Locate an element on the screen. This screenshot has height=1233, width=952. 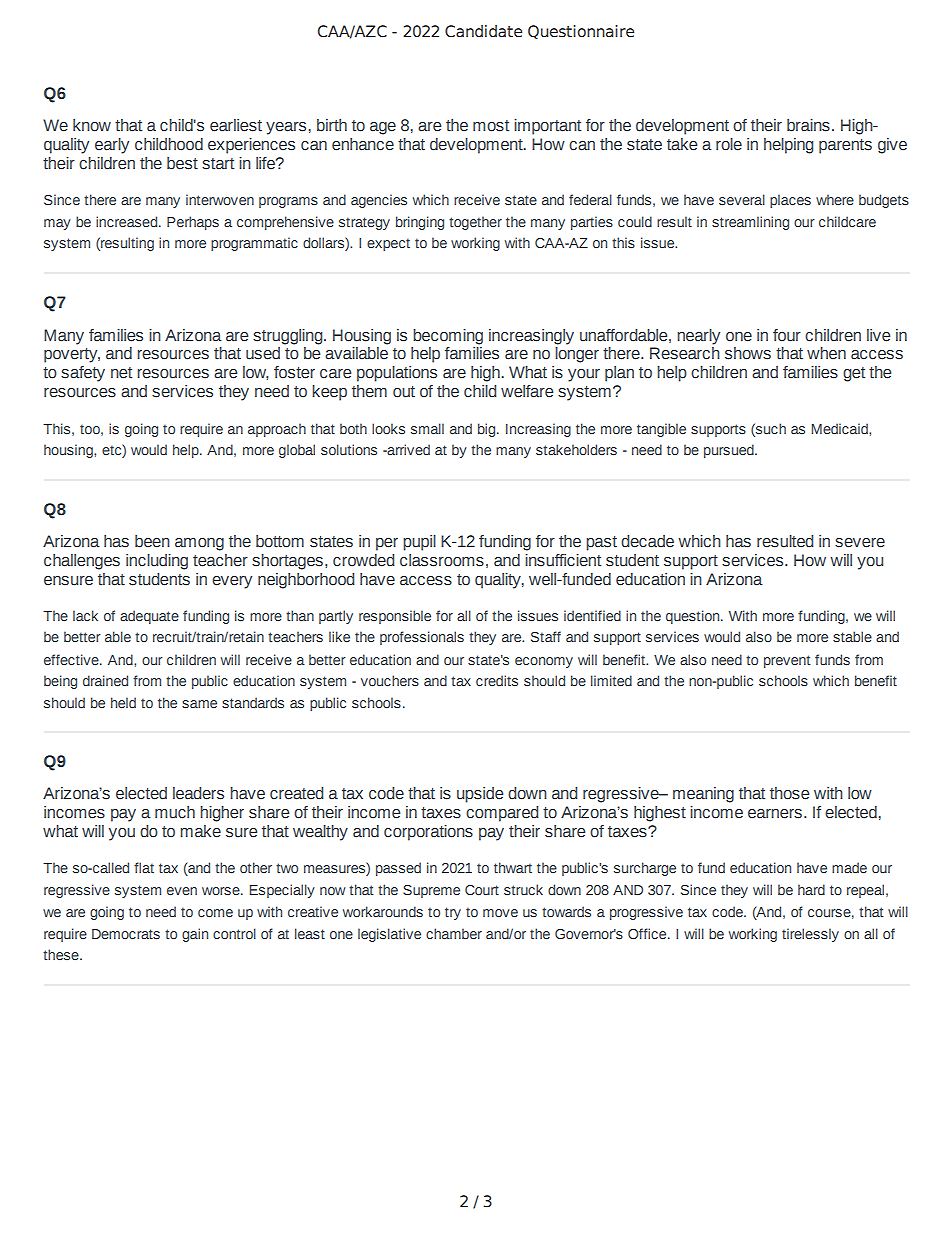
credits is located at coordinates (497, 680).
